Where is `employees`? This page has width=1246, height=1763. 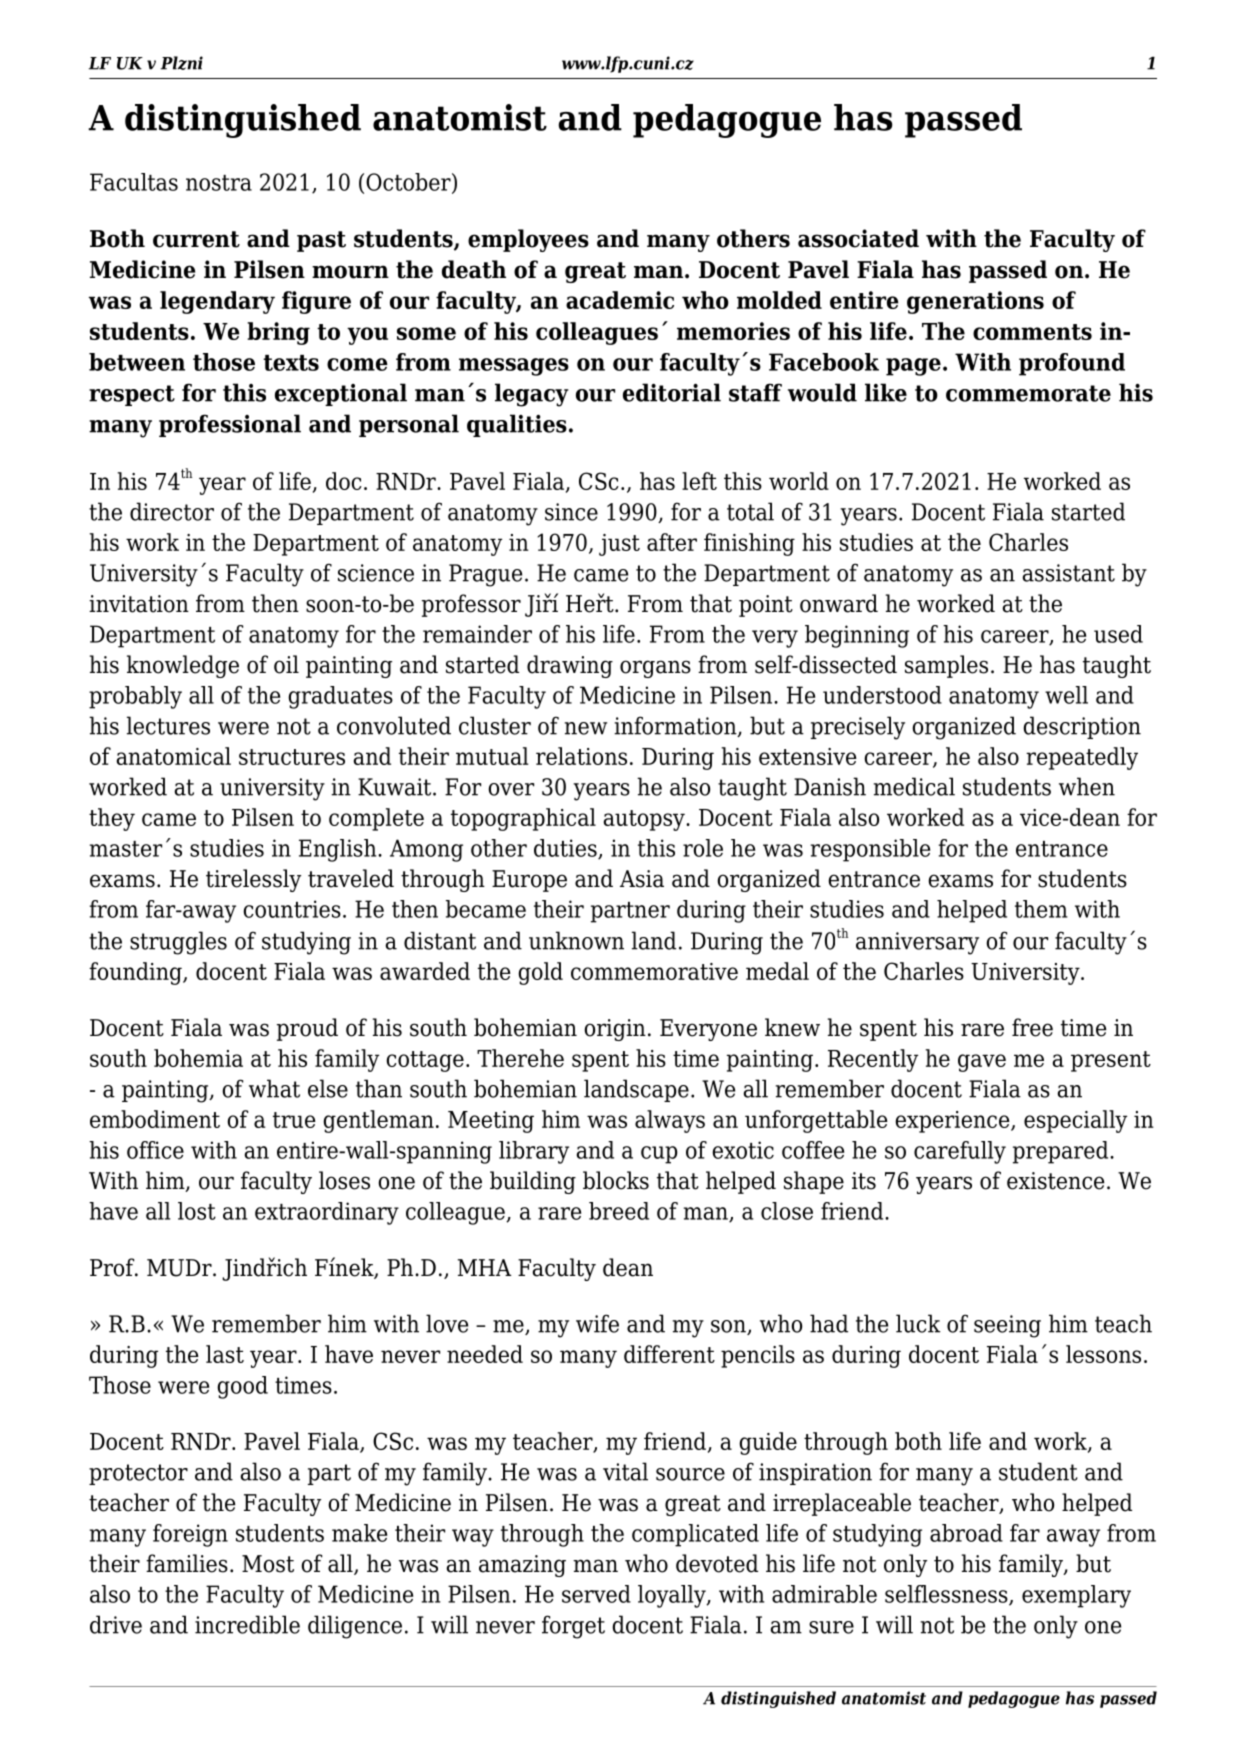 employees is located at coordinates (528, 240).
